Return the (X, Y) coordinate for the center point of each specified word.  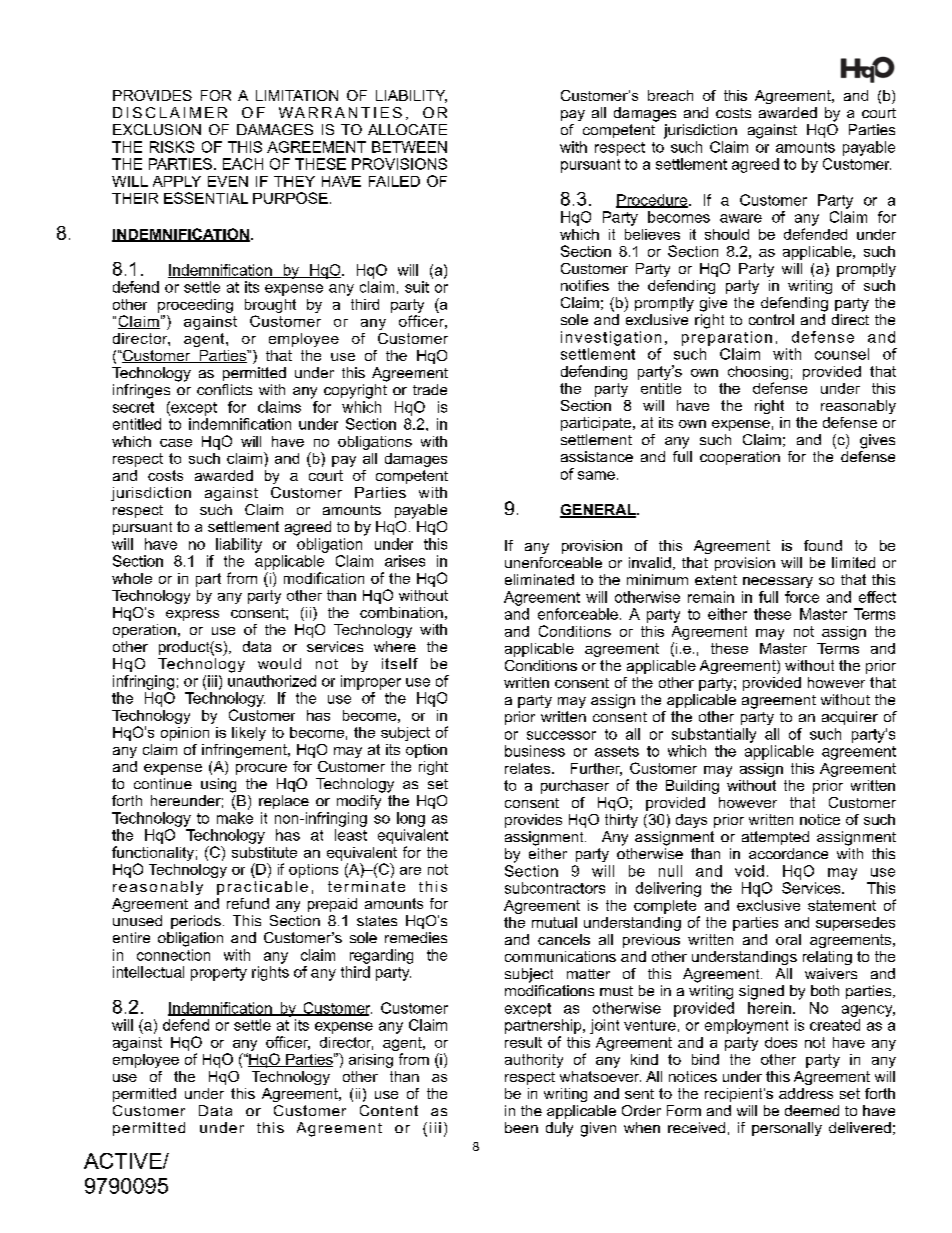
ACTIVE (124, 1161)
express (192, 615)
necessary (778, 582)
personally (787, 1129)
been (521, 1127)
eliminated (539, 579)
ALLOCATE (407, 129)
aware (741, 218)
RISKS (172, 147)
